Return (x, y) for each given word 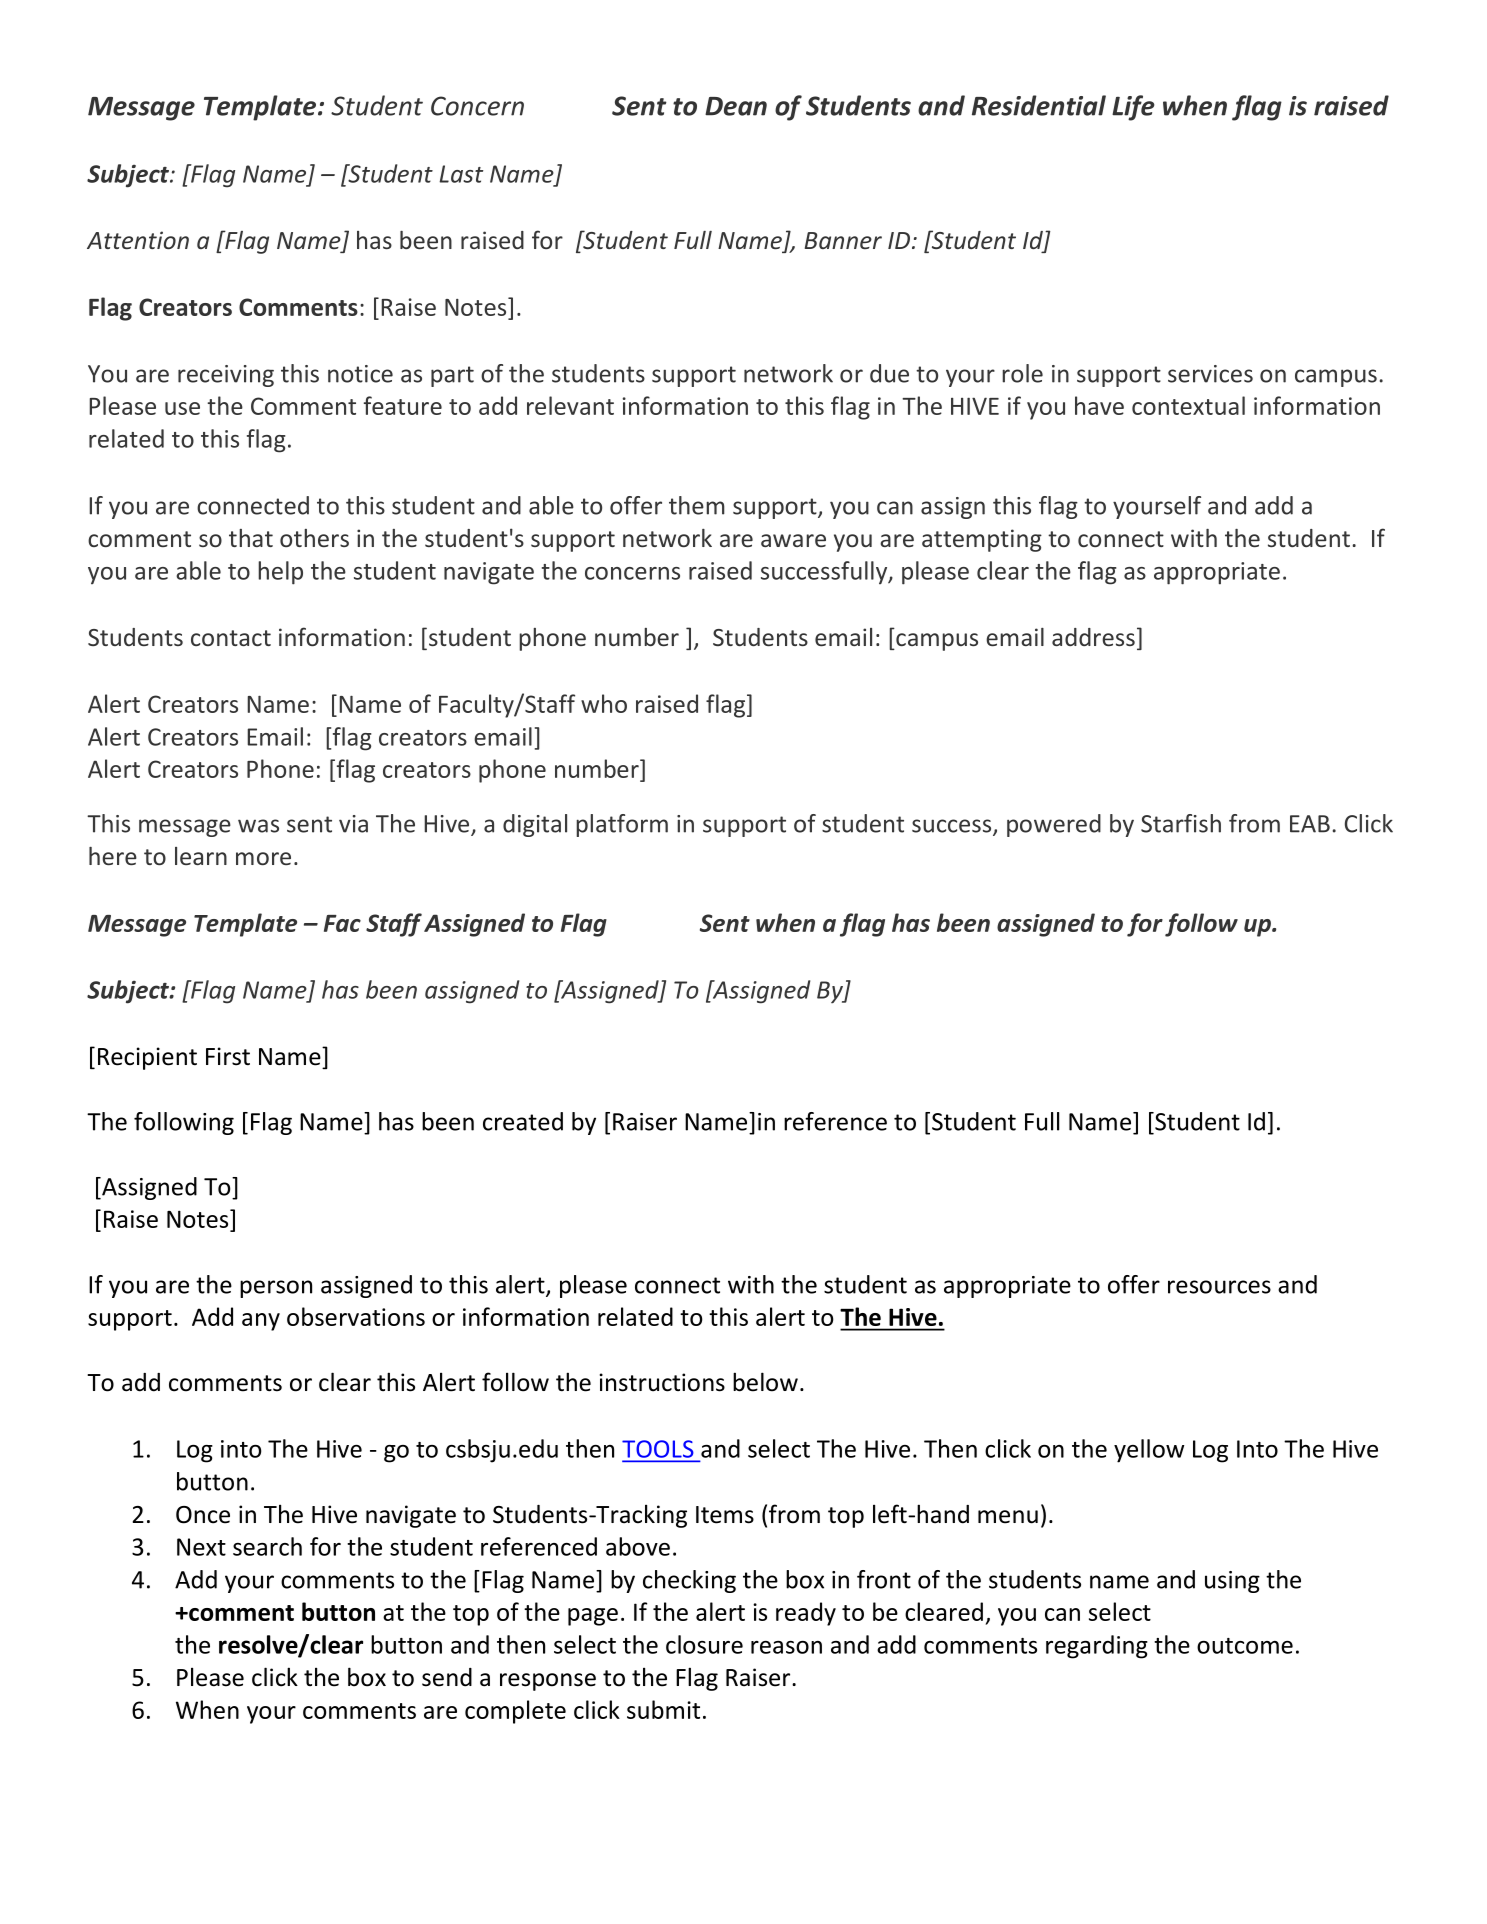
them (697, 505)
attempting (982, 540)
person (276, 1289)
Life (1133, 108)
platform (622, 825)
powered (1054, 825)
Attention (138, 240)
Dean (736, 106)
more (263, 858)
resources (1219, 1287)
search (267, 1546)
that (251, 538)
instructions (662, 1382)
